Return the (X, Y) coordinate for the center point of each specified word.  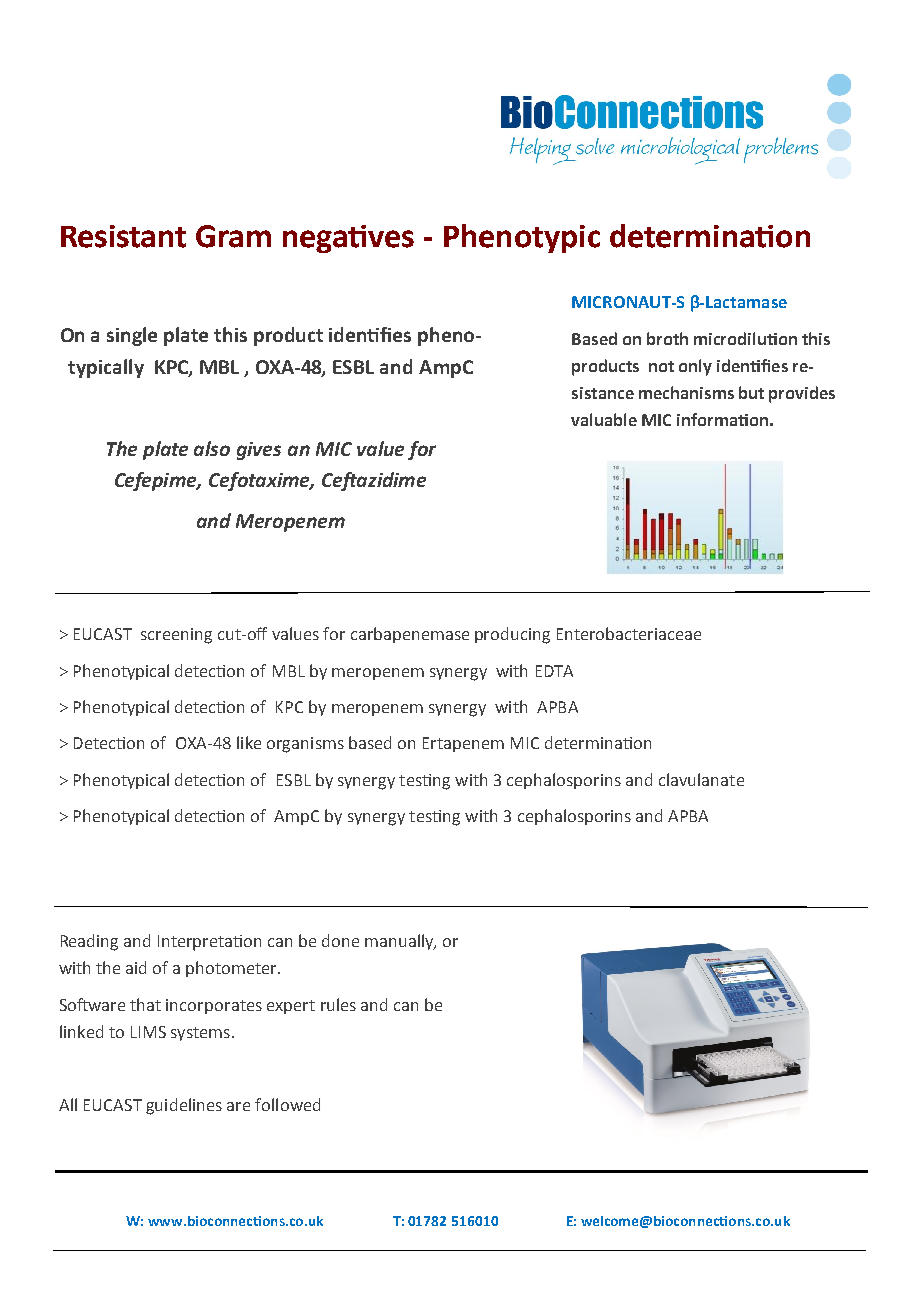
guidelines (184, 1106)
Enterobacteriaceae (629, 633)
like (249, 742)
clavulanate (701, 779)
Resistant (123, 236)
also (212, 448)
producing (512, 635)
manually (400, 942)
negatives (348, 239)
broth (667, 338)
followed (287, 1104)
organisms (305, 745)
